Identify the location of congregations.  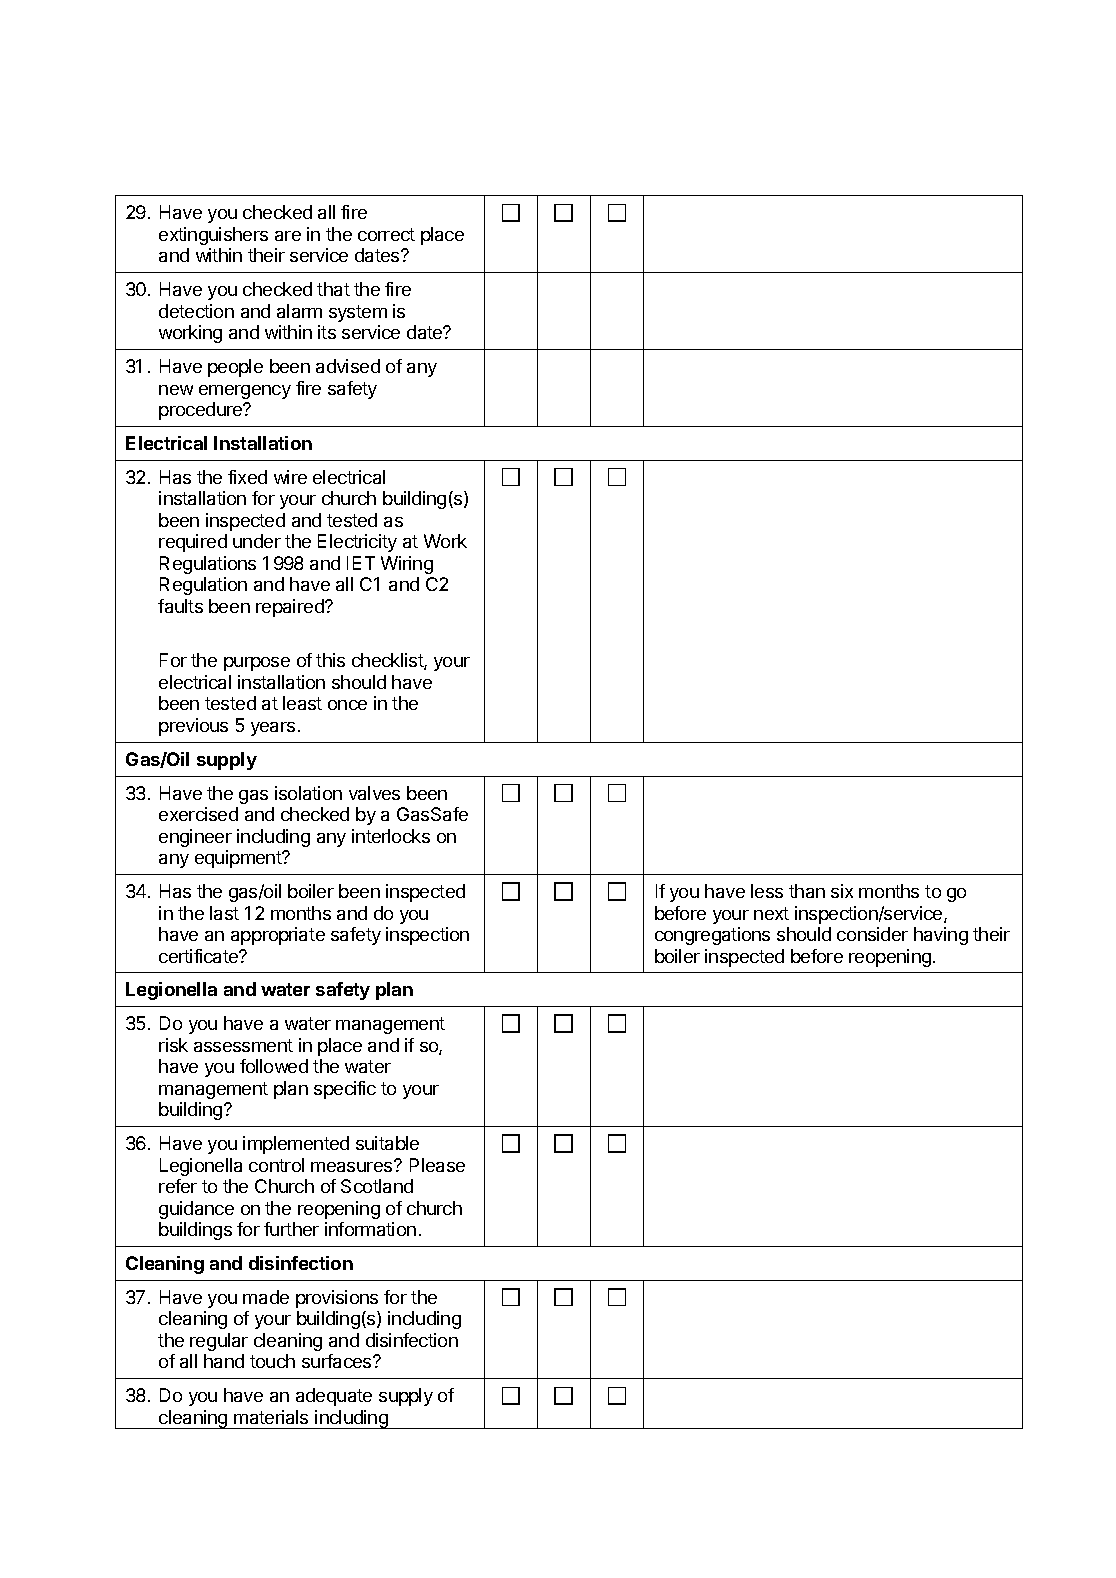
(712, 936).
